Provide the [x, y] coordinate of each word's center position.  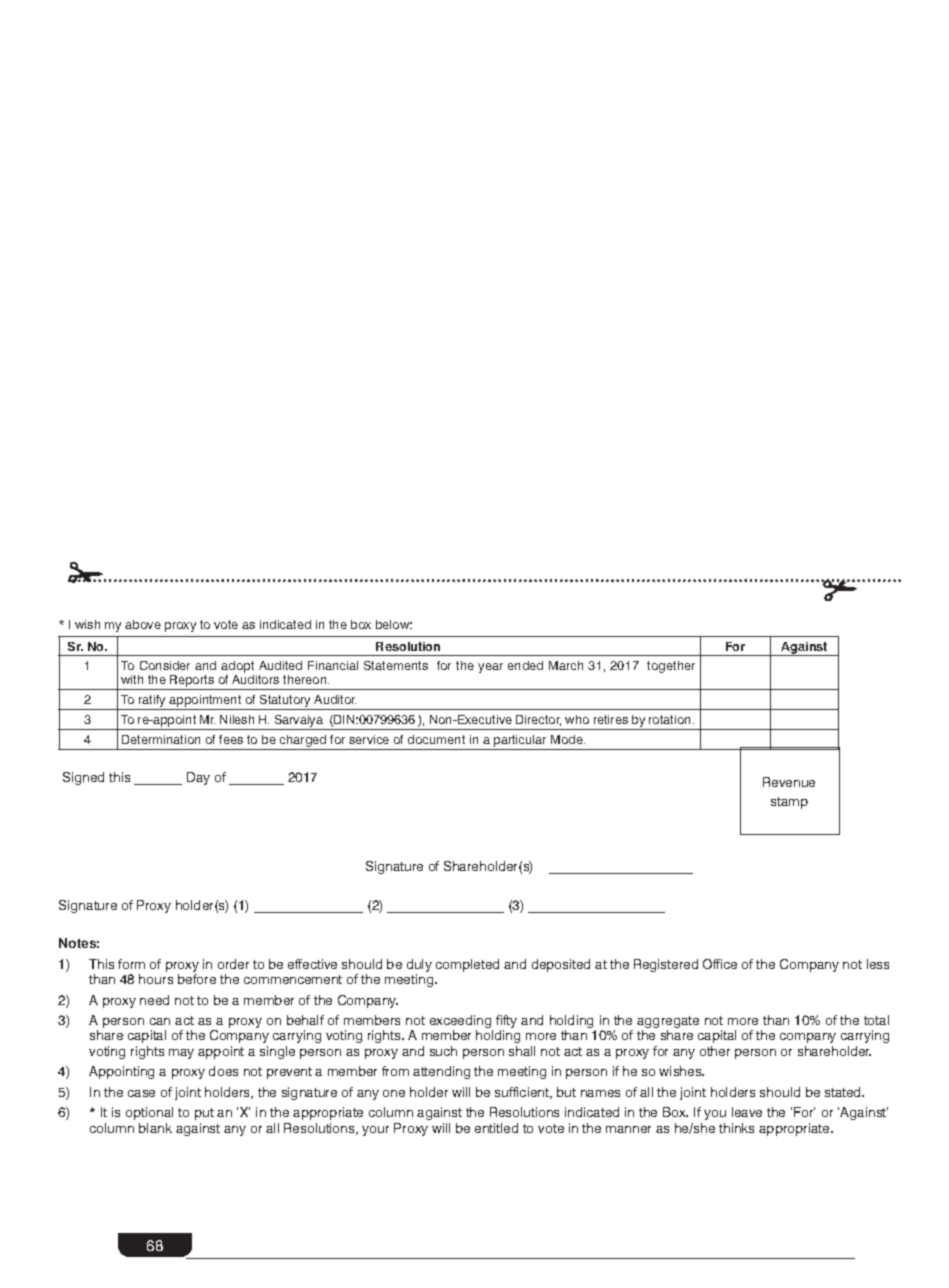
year [490, 668]
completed [467, 965]
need [154, 1000]
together [671, 667]
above [143, 624]
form [131, 964]
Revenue [789, 782]
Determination [161, 739]
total [876, 1020]
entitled [496, 1128]
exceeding [461, 1023]
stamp [789, 803]
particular [520, 742]
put [204, 1114]
